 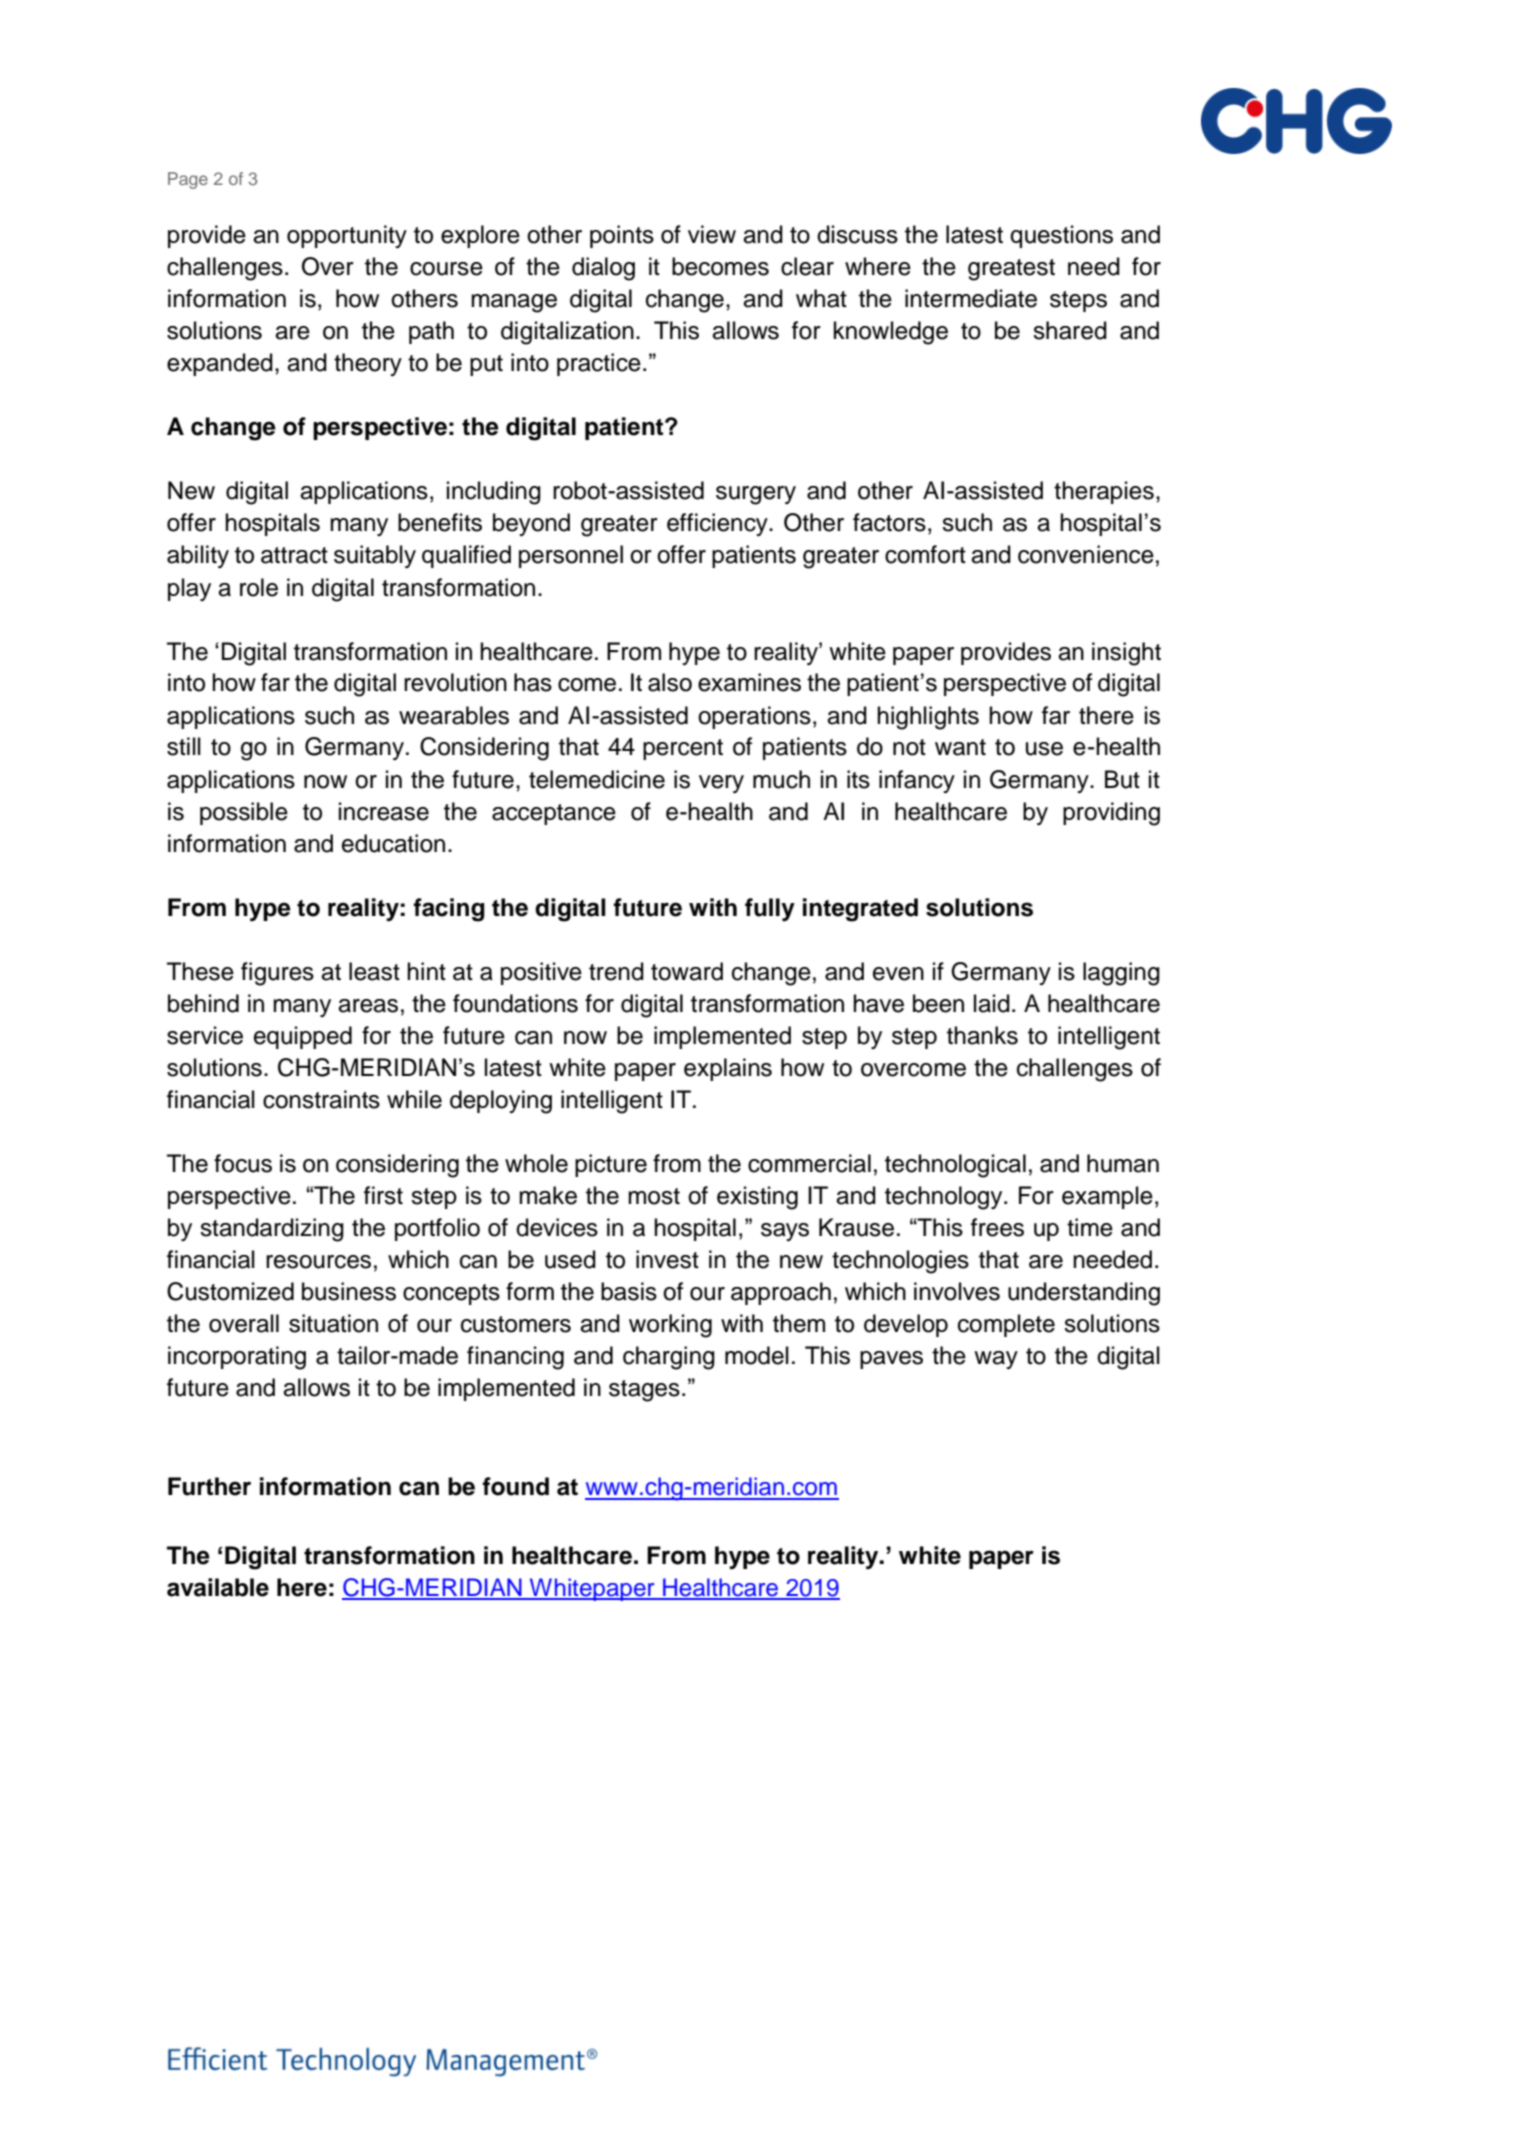 What do you see at coordinates (244, 813) in the screenshot?
I see `possible` at bounding box center [244, 813].
